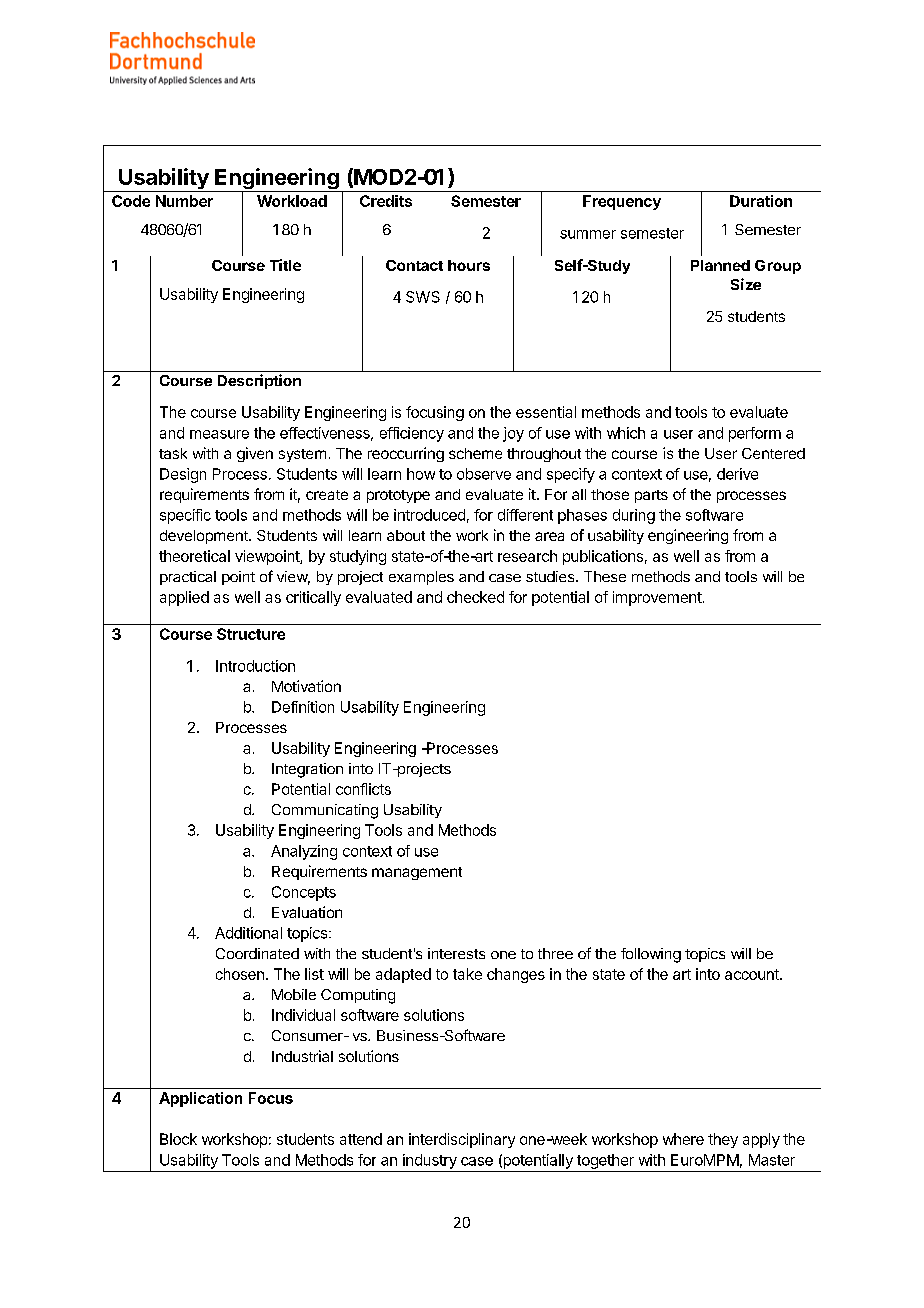  Describe the element at coordinates (219, 434) in the screenshot. I see `measure` at that location.
